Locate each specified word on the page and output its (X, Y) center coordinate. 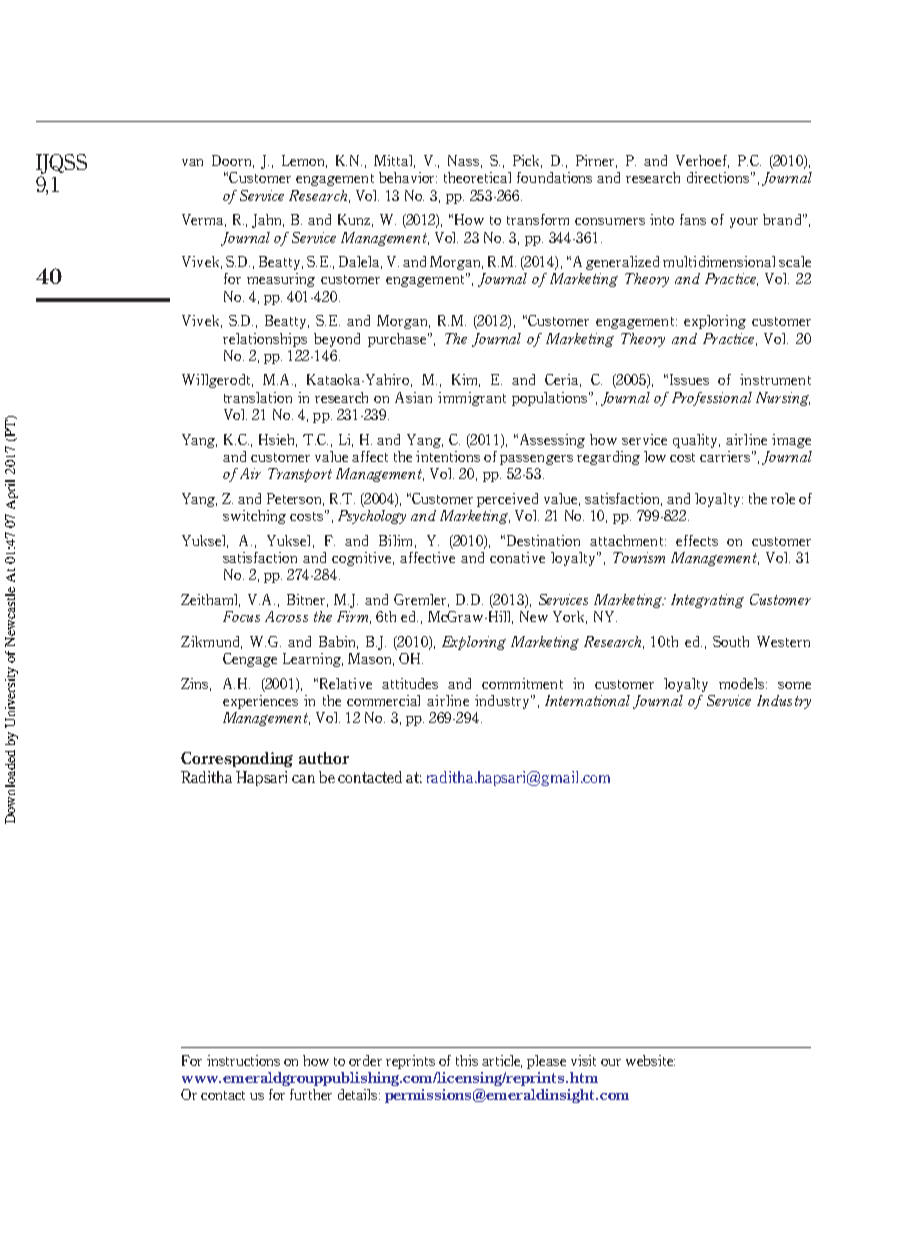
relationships (265, 340)
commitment (522, 683)
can (303, 779)
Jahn (268, 221)
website (650, 1060)
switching (254, 517)
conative (517, 557)
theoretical (477, 177)
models (743, 683)
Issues (689, 379)
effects (697, 540)
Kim (466, 380)
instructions (243, 1060)
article (502, 1061)
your (744, 223)
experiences (260, 702)
